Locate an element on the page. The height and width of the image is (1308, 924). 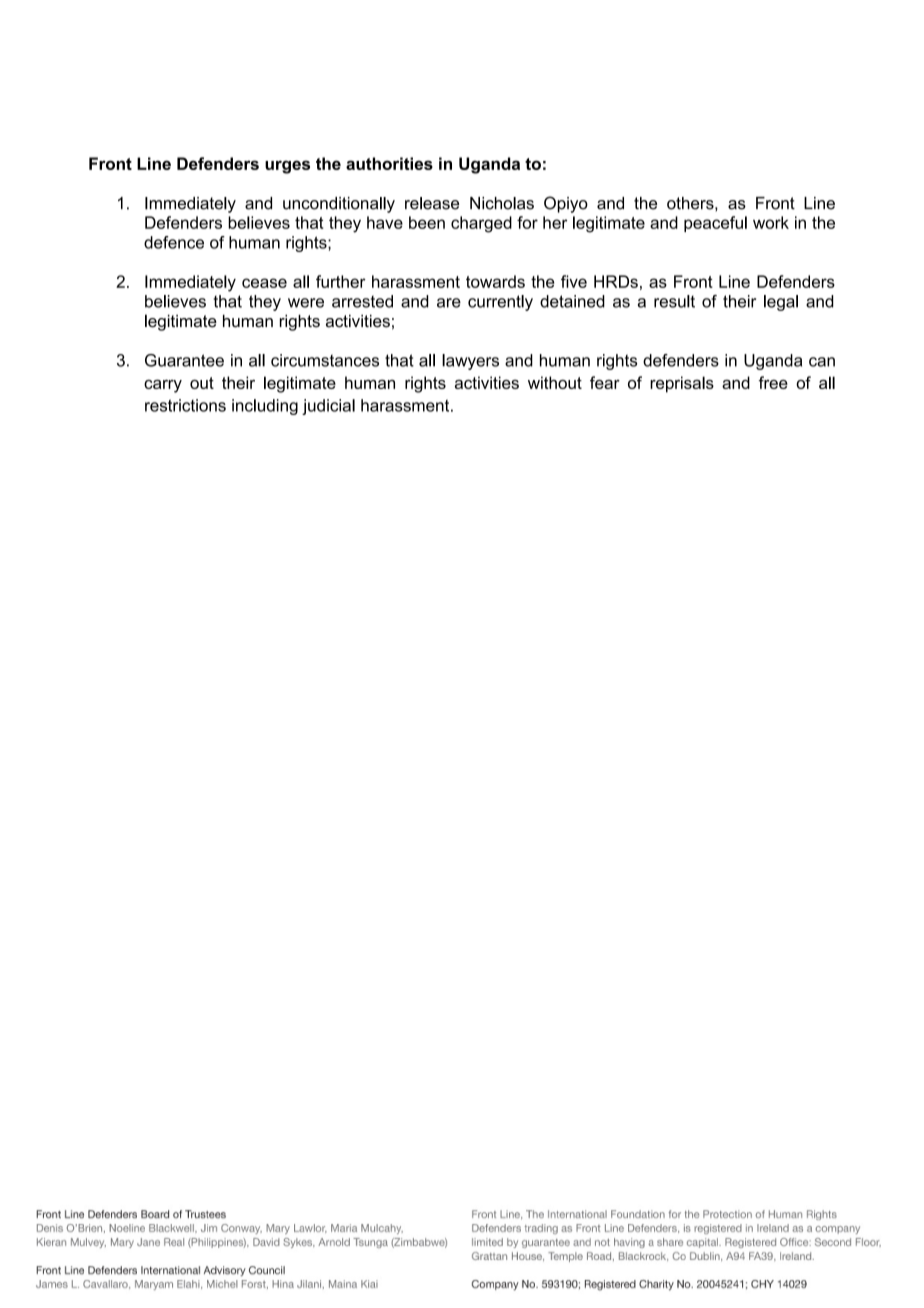
peaceful is located at coordinates (715, 224).
